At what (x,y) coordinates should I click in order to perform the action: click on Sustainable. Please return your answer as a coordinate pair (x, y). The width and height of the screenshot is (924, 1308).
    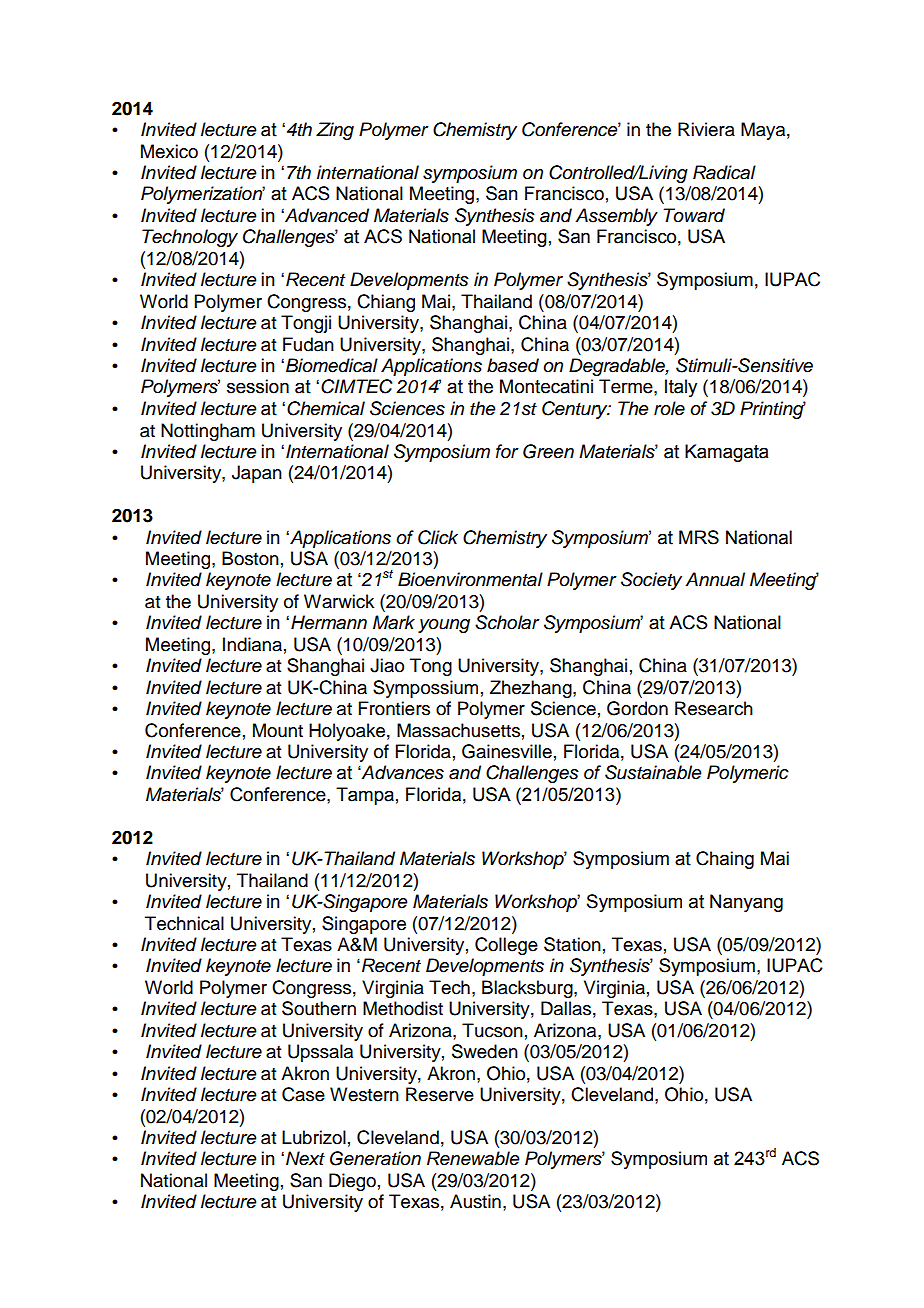
    Looking at the image, I should click on (653, 772).
